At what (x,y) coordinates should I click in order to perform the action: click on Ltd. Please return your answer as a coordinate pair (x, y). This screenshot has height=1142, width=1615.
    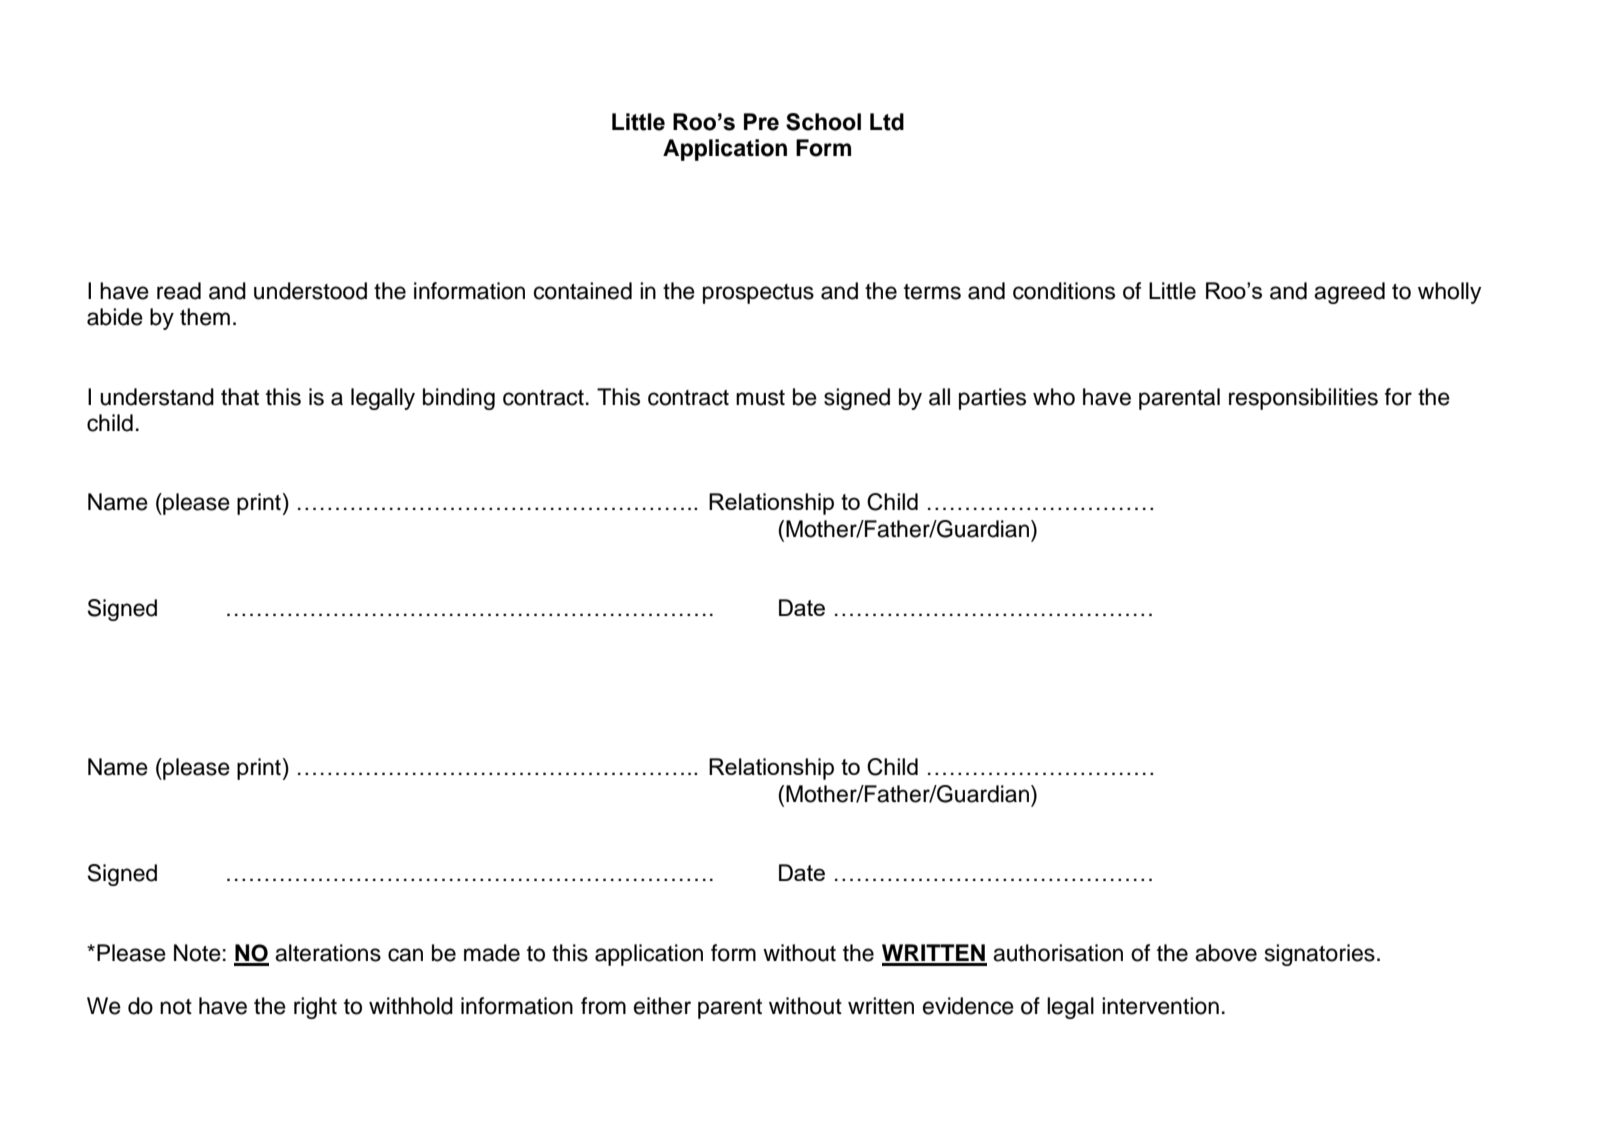
    Looking at the image, I should click on (887, 122).
